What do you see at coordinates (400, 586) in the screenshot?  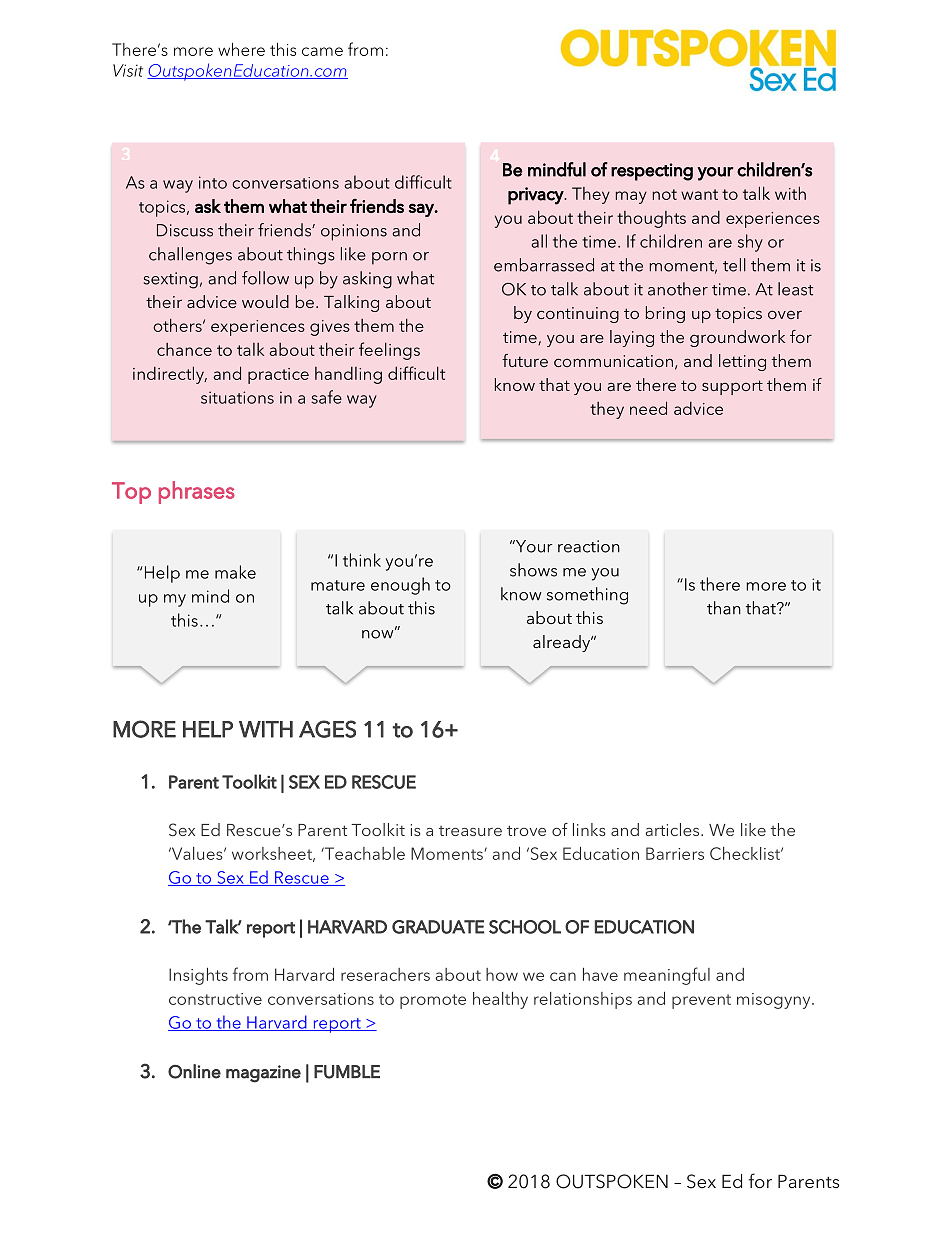 I see `enough` at bounding box center [400, 586].
